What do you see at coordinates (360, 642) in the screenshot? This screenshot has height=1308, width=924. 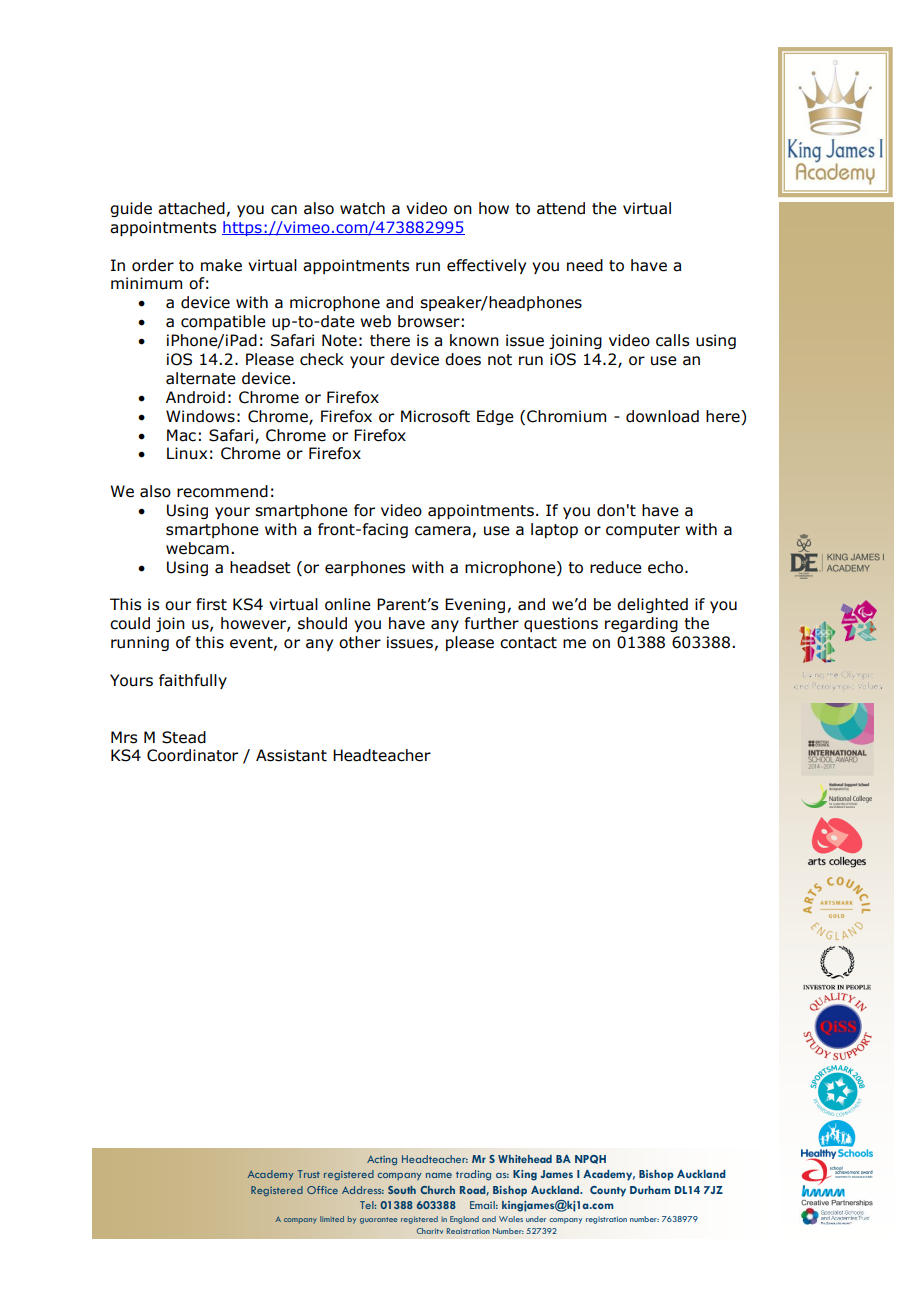 I see `other` at bounding box center [360, 642].
